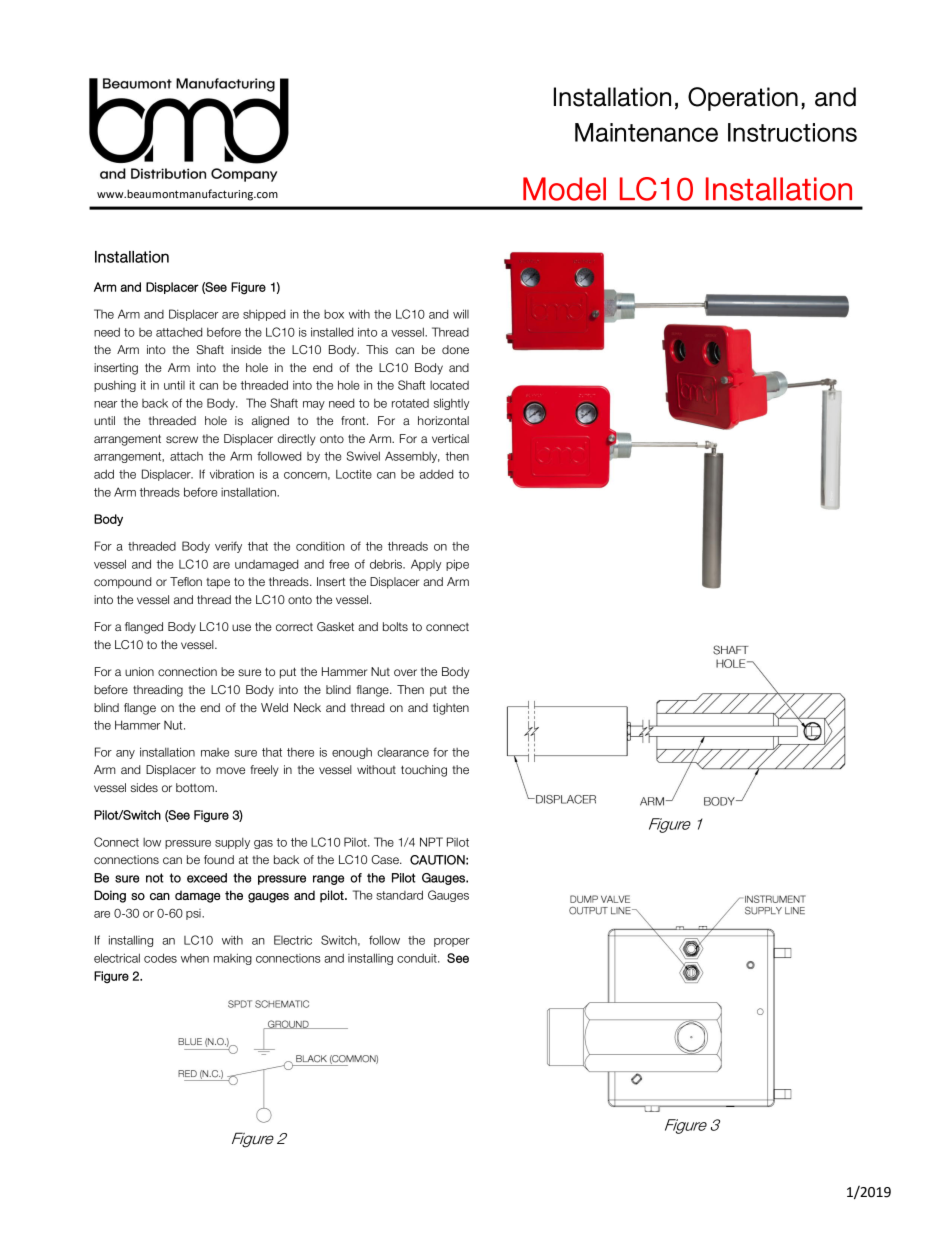  I want to click on added, so click(436, 474).
